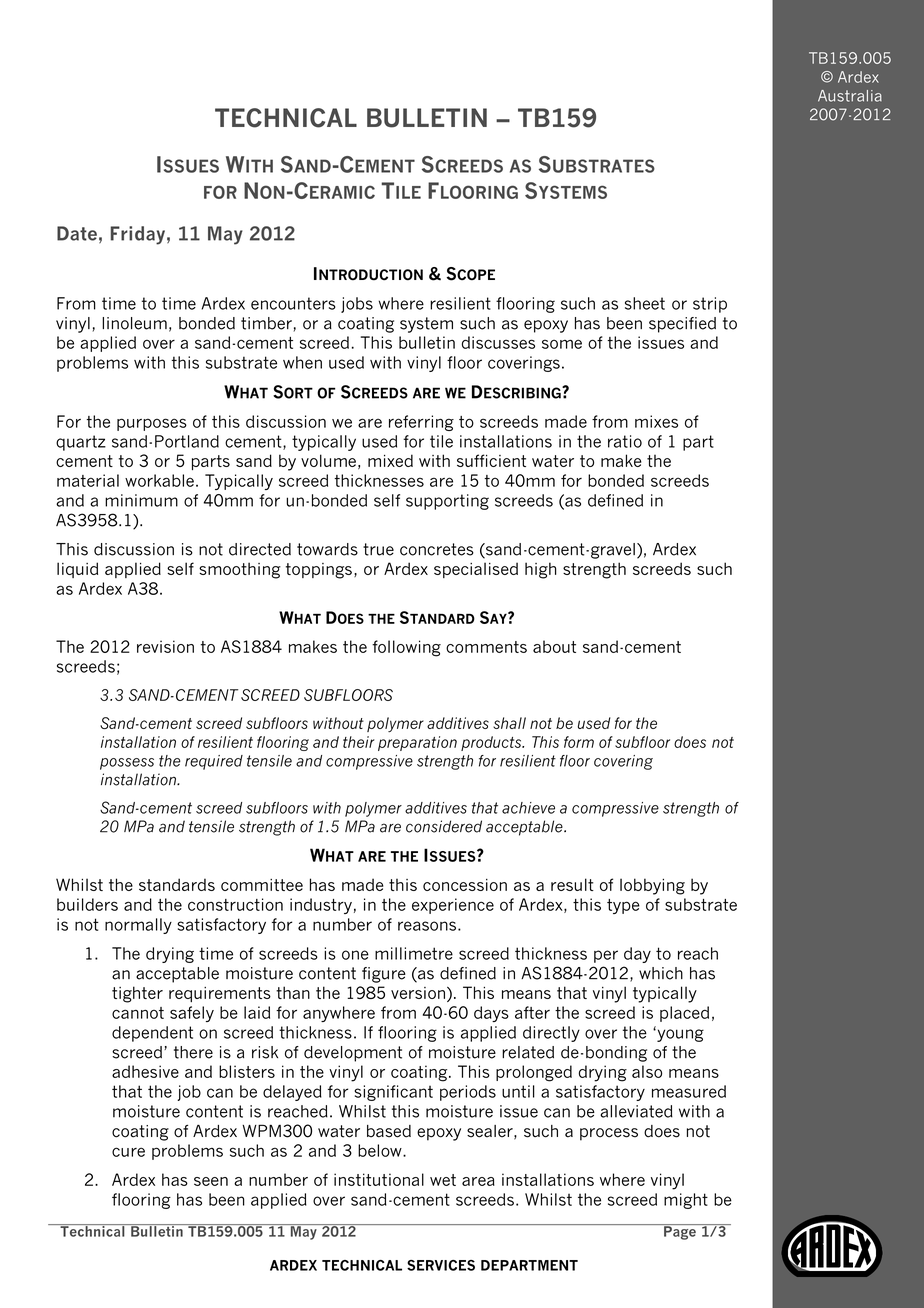 Image resolution: width=924 pixels, height=1308 pixels. Describe the element at coordinates (138, 926) in the screenshot. I see `normally` at that location.
